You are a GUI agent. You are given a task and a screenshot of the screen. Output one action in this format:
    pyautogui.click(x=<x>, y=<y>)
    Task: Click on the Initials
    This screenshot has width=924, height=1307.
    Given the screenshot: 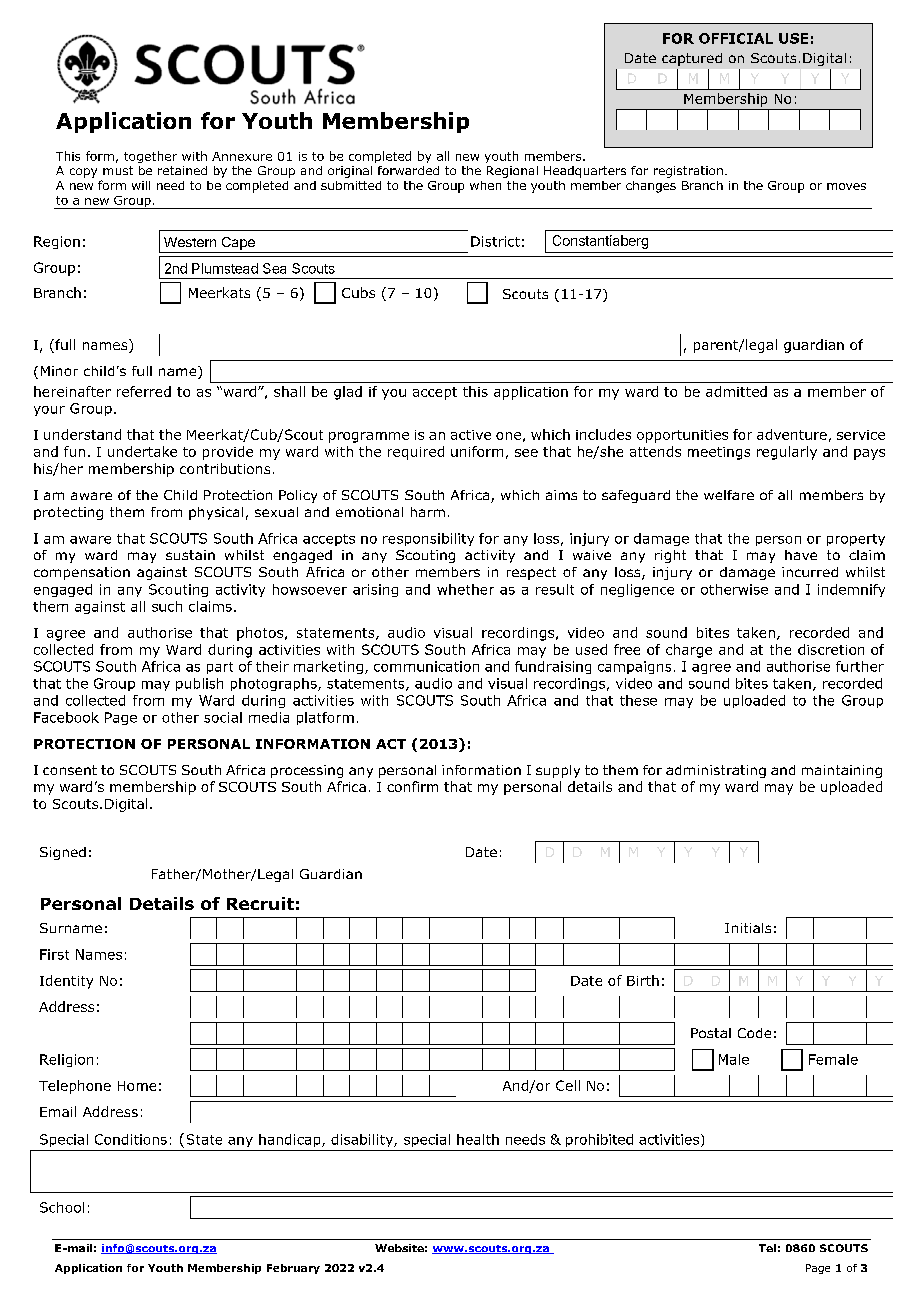 What is the action you would take?
    pyautogui.click(x=748, y=928)
